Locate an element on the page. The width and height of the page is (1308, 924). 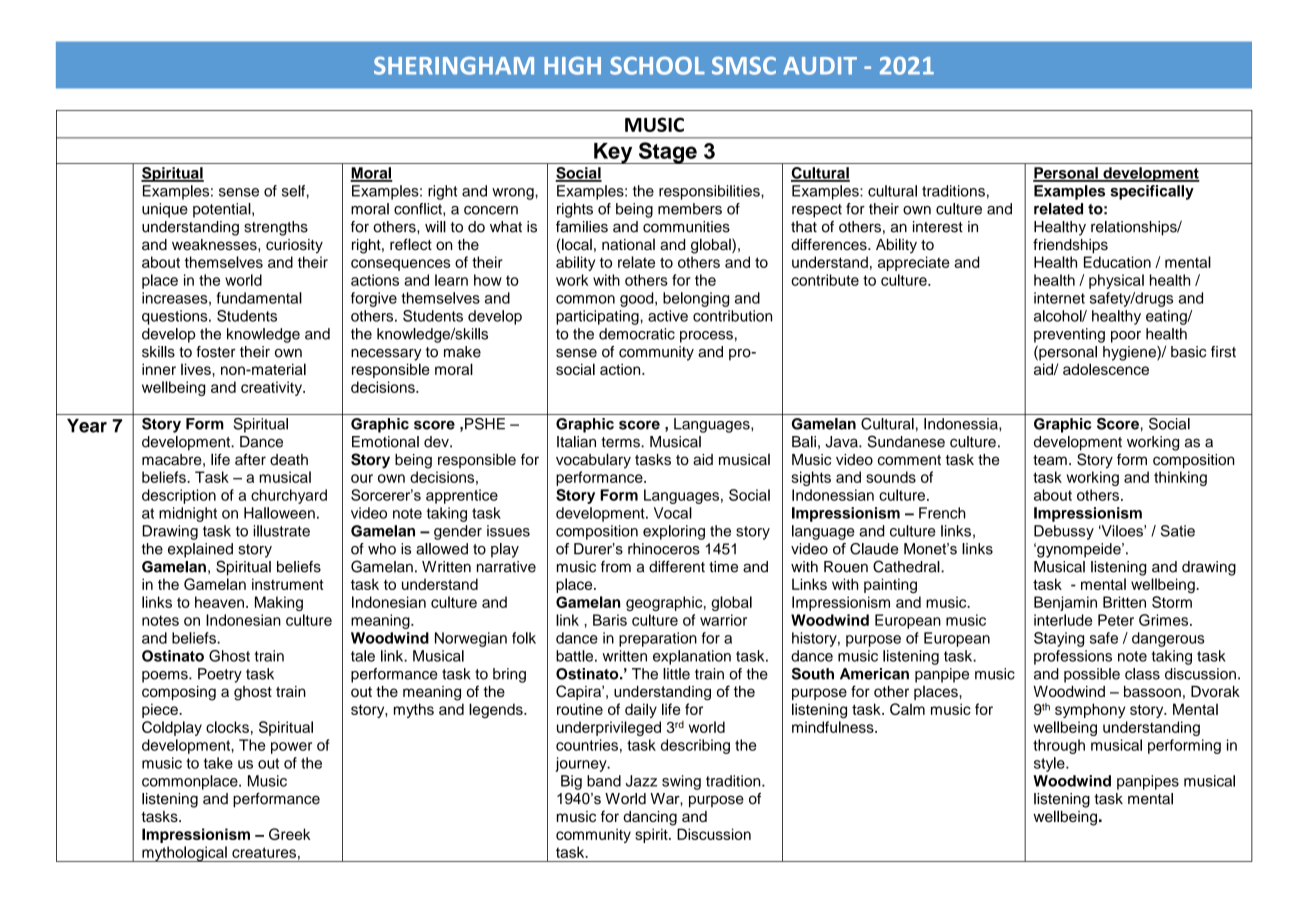
terms is located at coordinates (621, 442).
